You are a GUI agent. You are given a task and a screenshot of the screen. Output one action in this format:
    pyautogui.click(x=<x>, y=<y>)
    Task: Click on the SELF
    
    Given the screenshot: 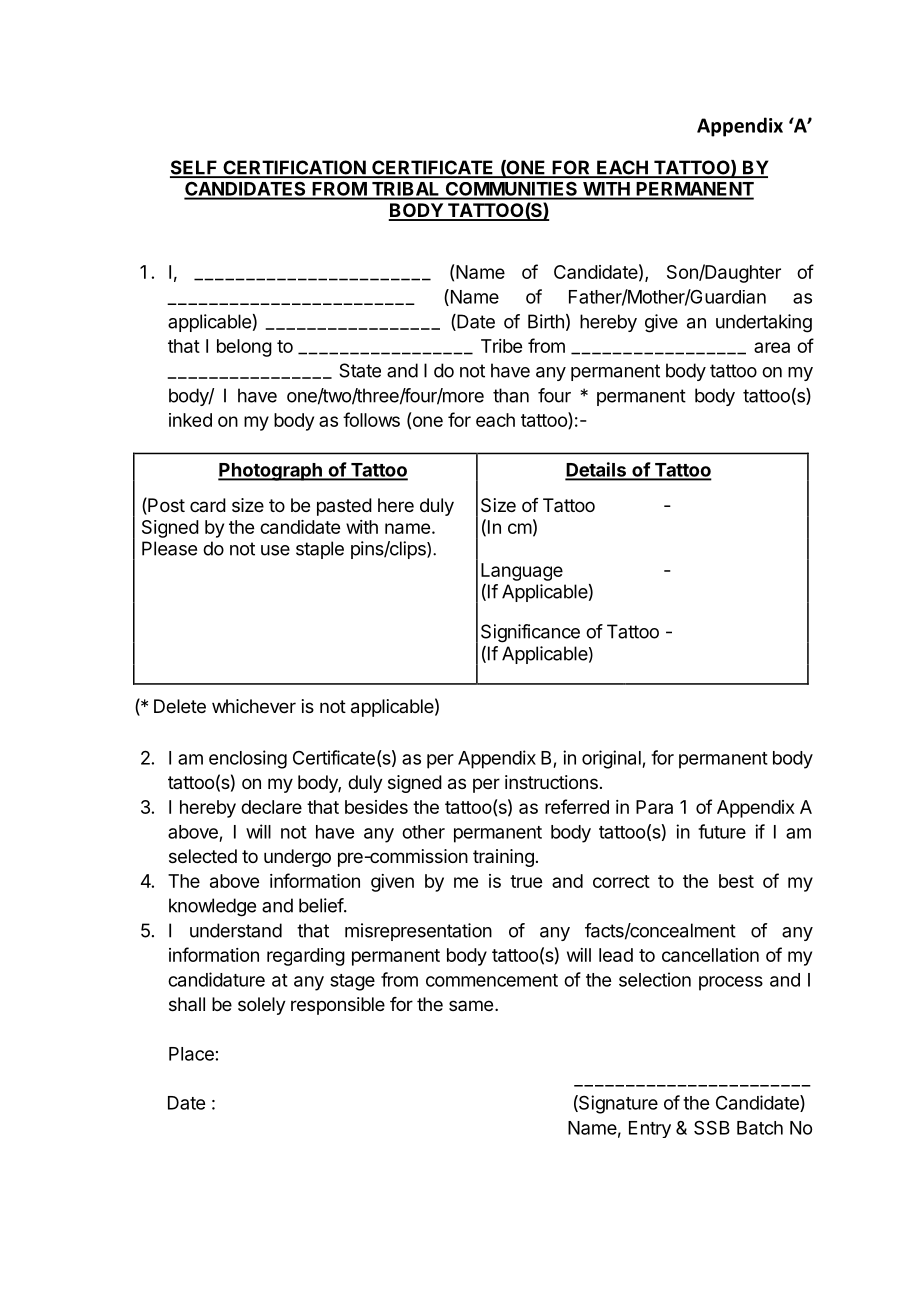 What is the action you would take?
    pyautogui.click(x=195, y=168)
